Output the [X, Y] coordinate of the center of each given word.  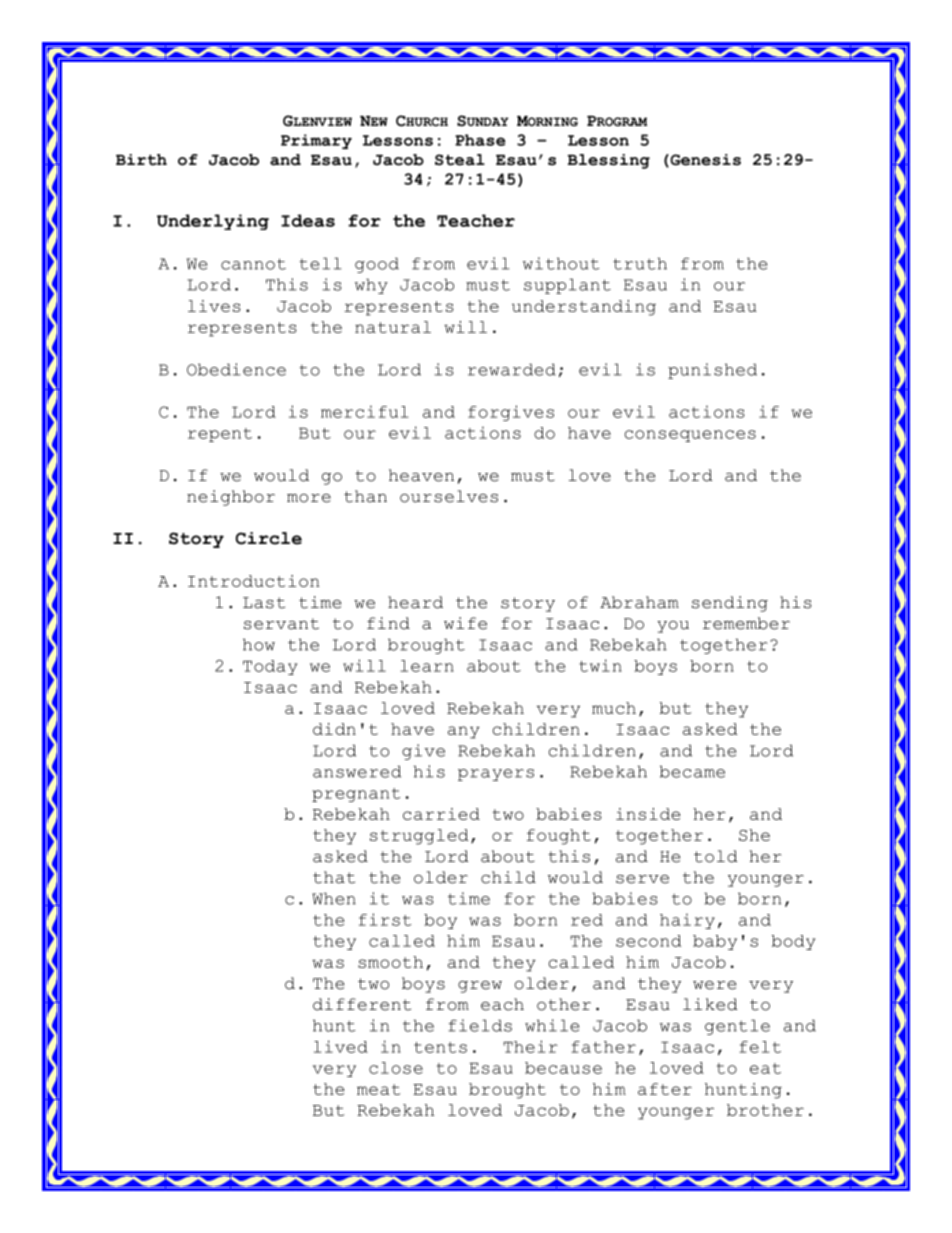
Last [264, 603]
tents [440, 1047]
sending [730, 604]
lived [341, 1046]
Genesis [704, 160]
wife [465, 623]
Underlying [213, 222]
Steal [460, 160]
